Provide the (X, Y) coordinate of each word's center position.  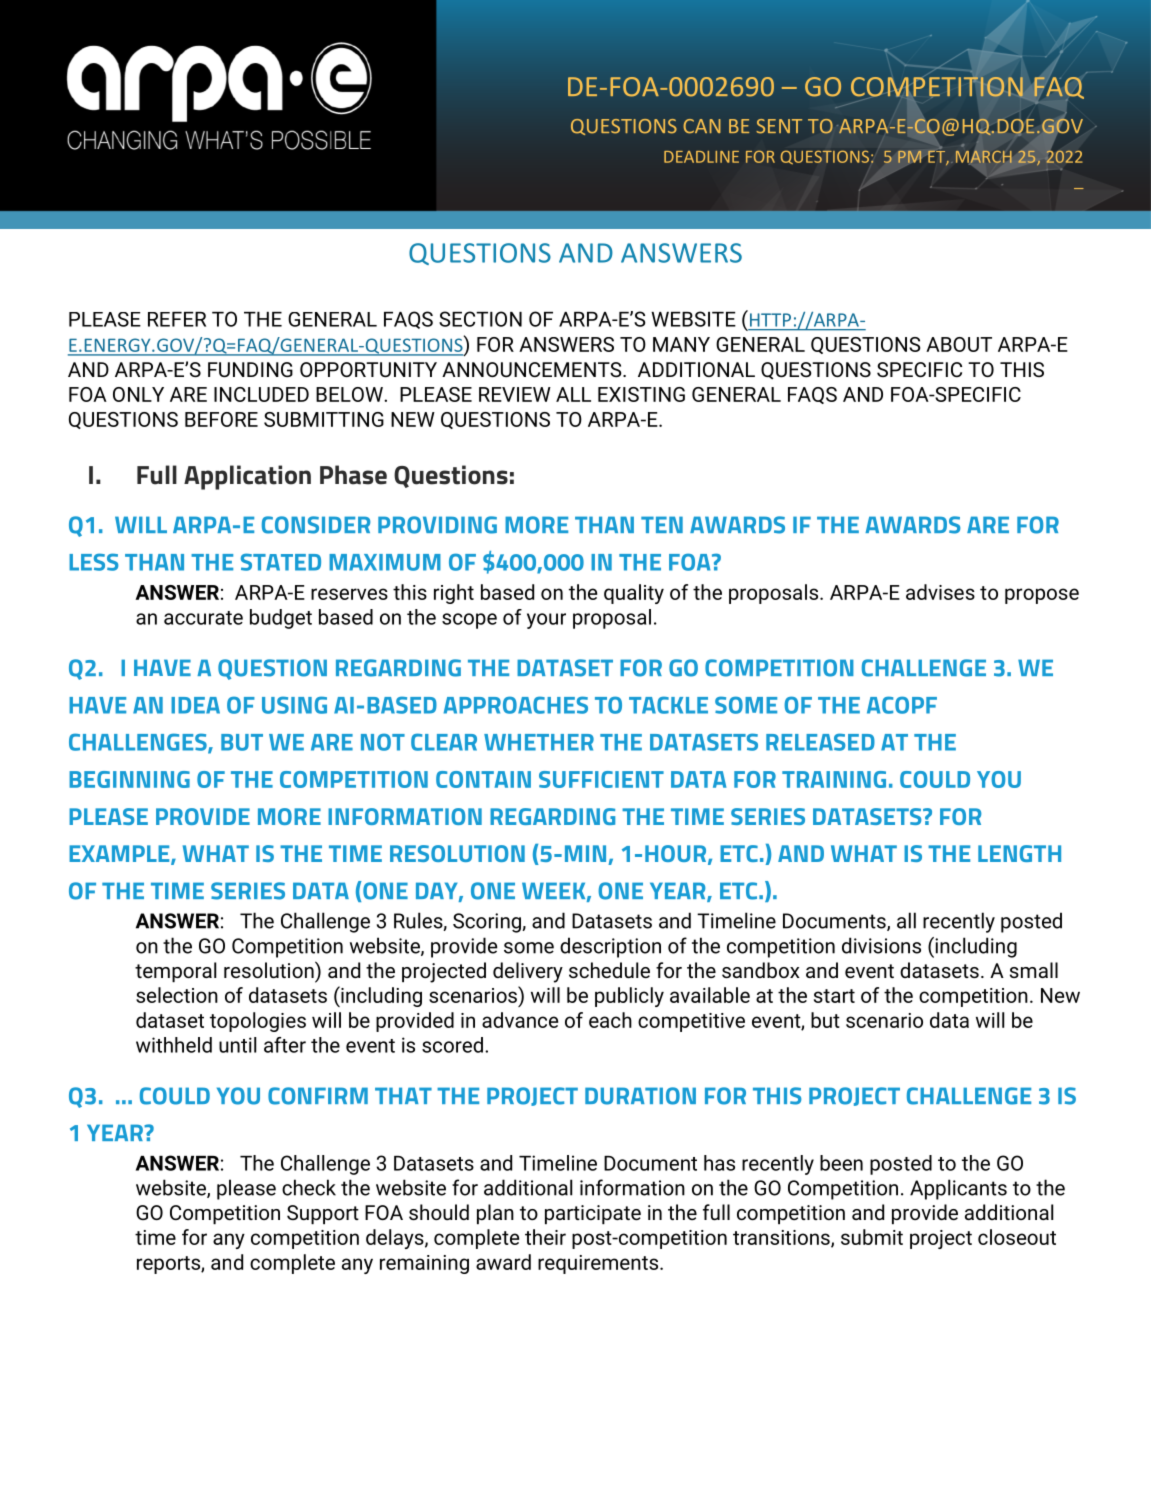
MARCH (984, 157)
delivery (528, 972)
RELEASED (820, 742)
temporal (175, 972)
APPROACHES (516, 705)
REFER (177, 319)
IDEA (195, 705)
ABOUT (959, 344)
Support (323, 1214)
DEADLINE (701, 157)
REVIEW (515, 394)
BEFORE (221, 419)
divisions (881, 945)
